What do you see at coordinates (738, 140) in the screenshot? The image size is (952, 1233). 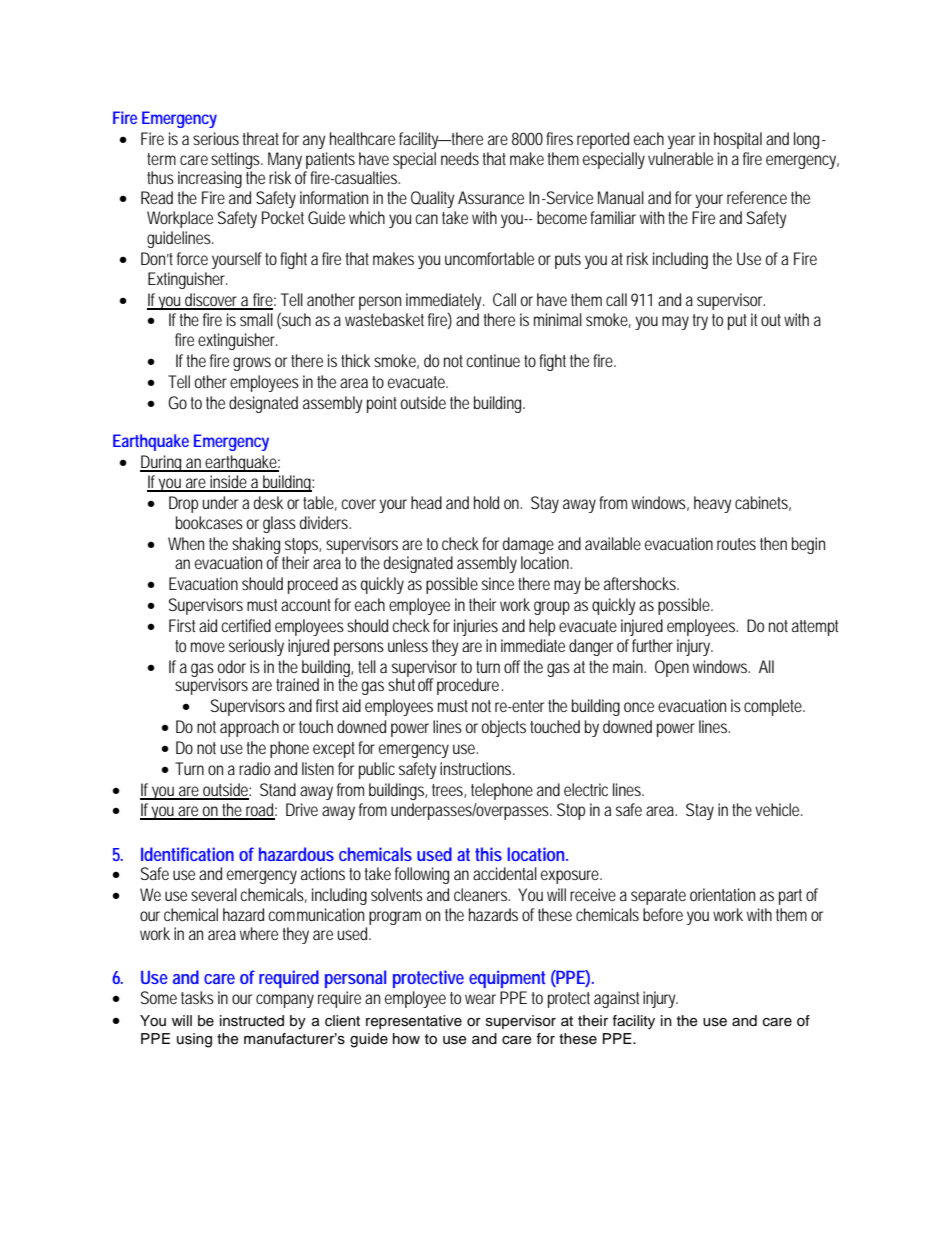 I see `hospital` at bounding box center [738, 140].
